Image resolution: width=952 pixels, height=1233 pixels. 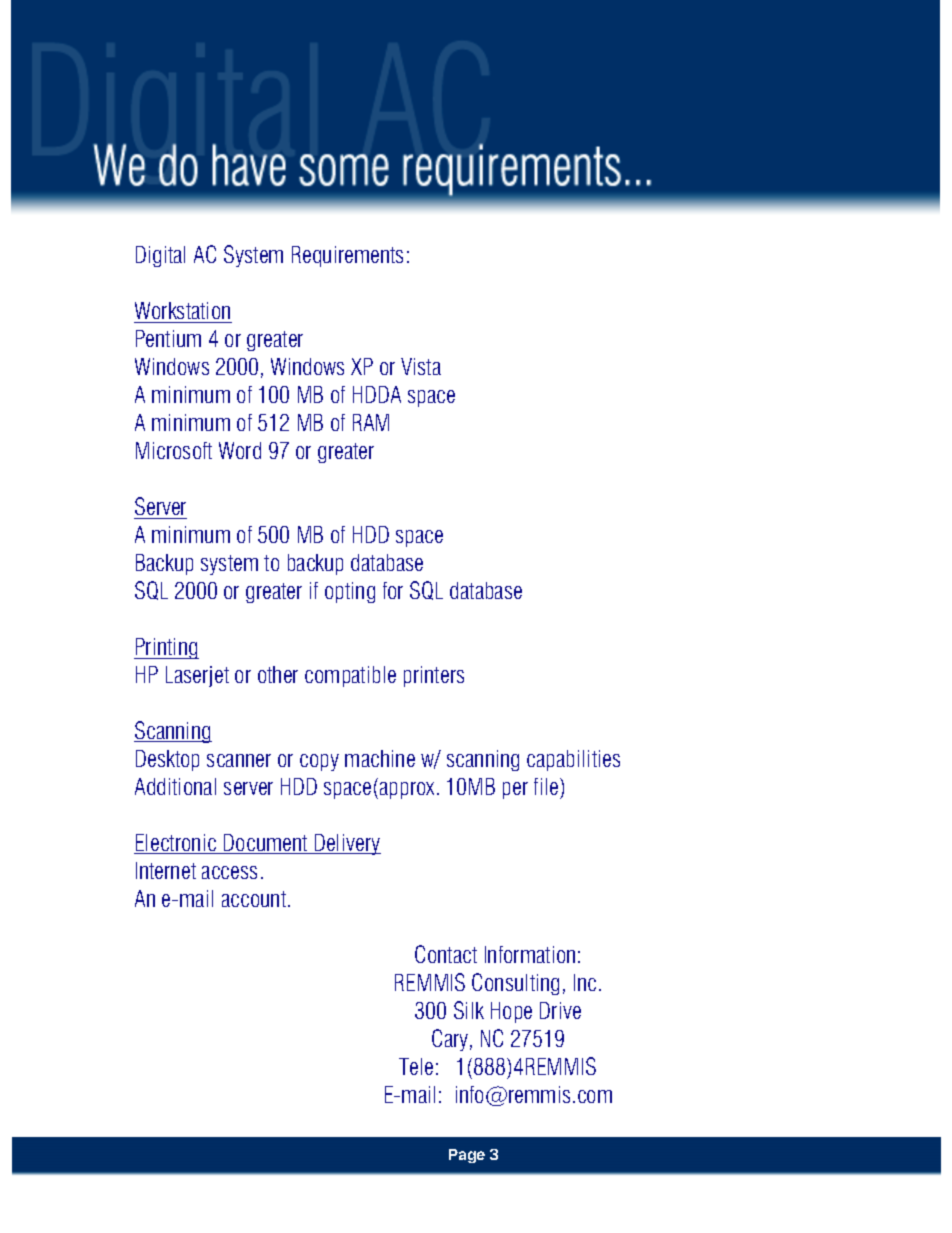 What do you see at coordinates (350, 676) in the page?
I see `compatible` at bounding box center [350, 676].
